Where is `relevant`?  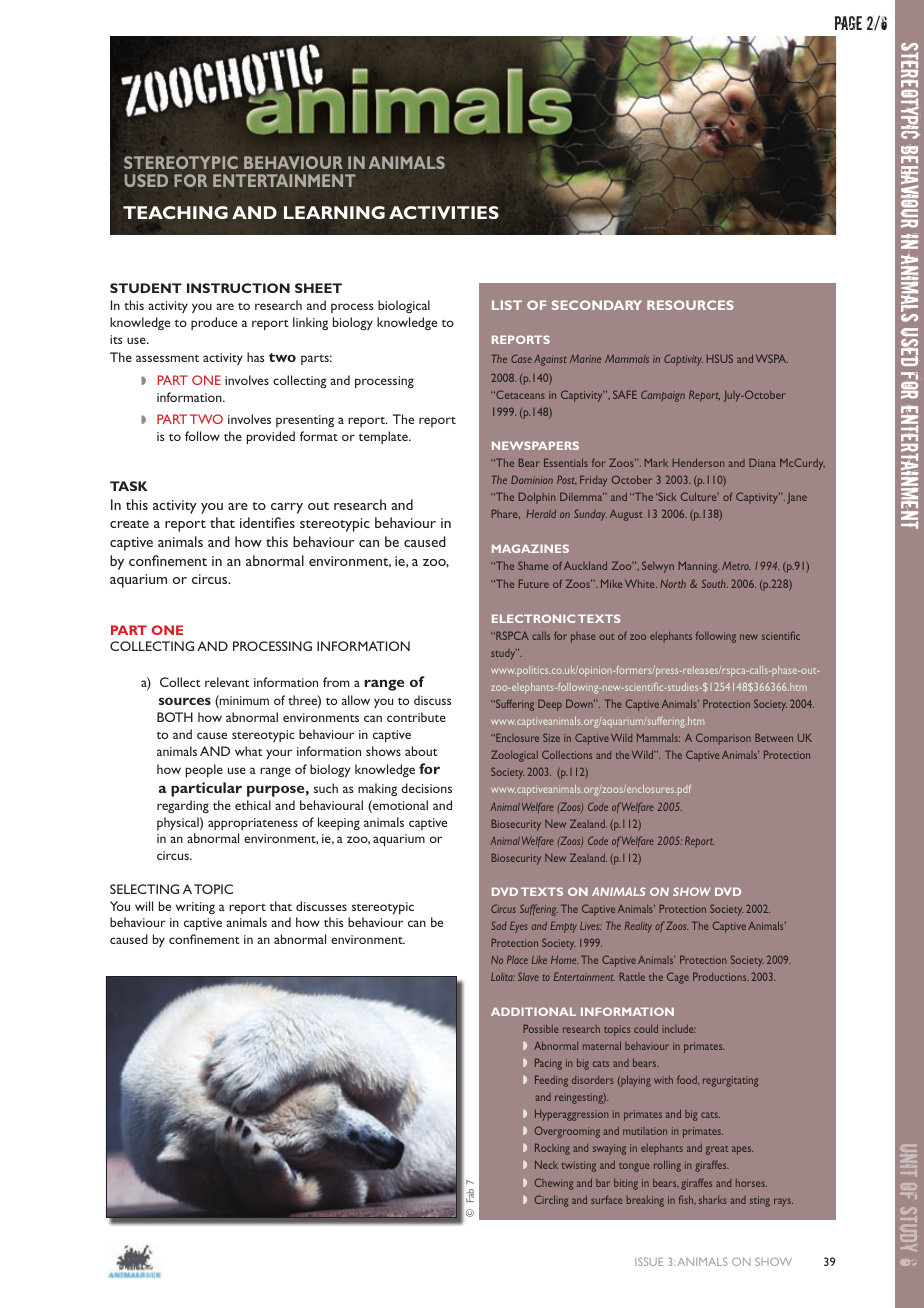
relevant is located at coordinates (227, 682).
